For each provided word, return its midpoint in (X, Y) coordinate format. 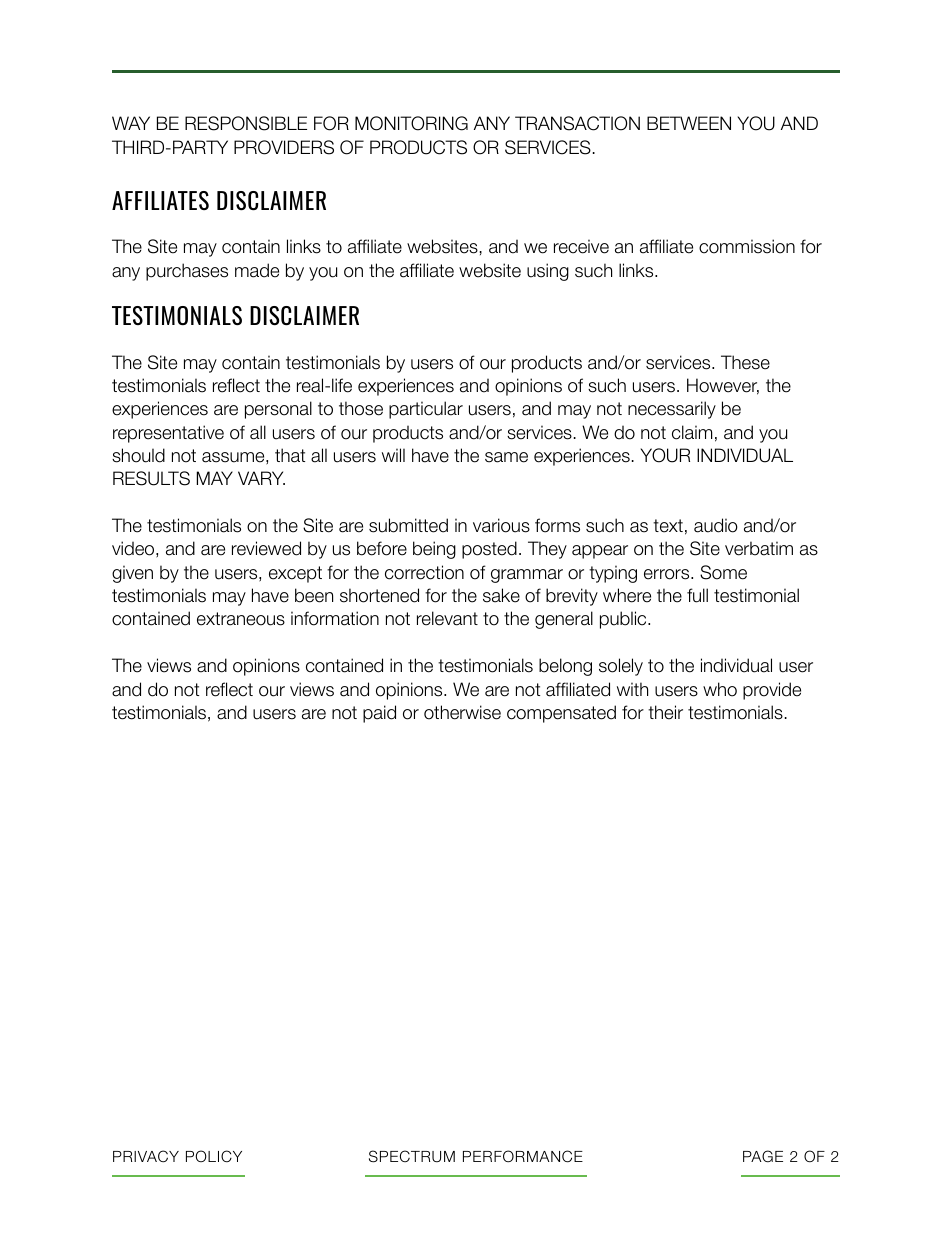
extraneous (241, 619)
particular (426, 410)
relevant (447, 618)
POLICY (214, 1156)
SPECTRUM (412, 1156)
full (697, 595)
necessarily (672, 410)
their (665, 712)
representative (168, 434)
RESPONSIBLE (246, 123)
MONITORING (411, 123)
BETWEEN (689, 123)
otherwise (462, 712)
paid (379, 714)
